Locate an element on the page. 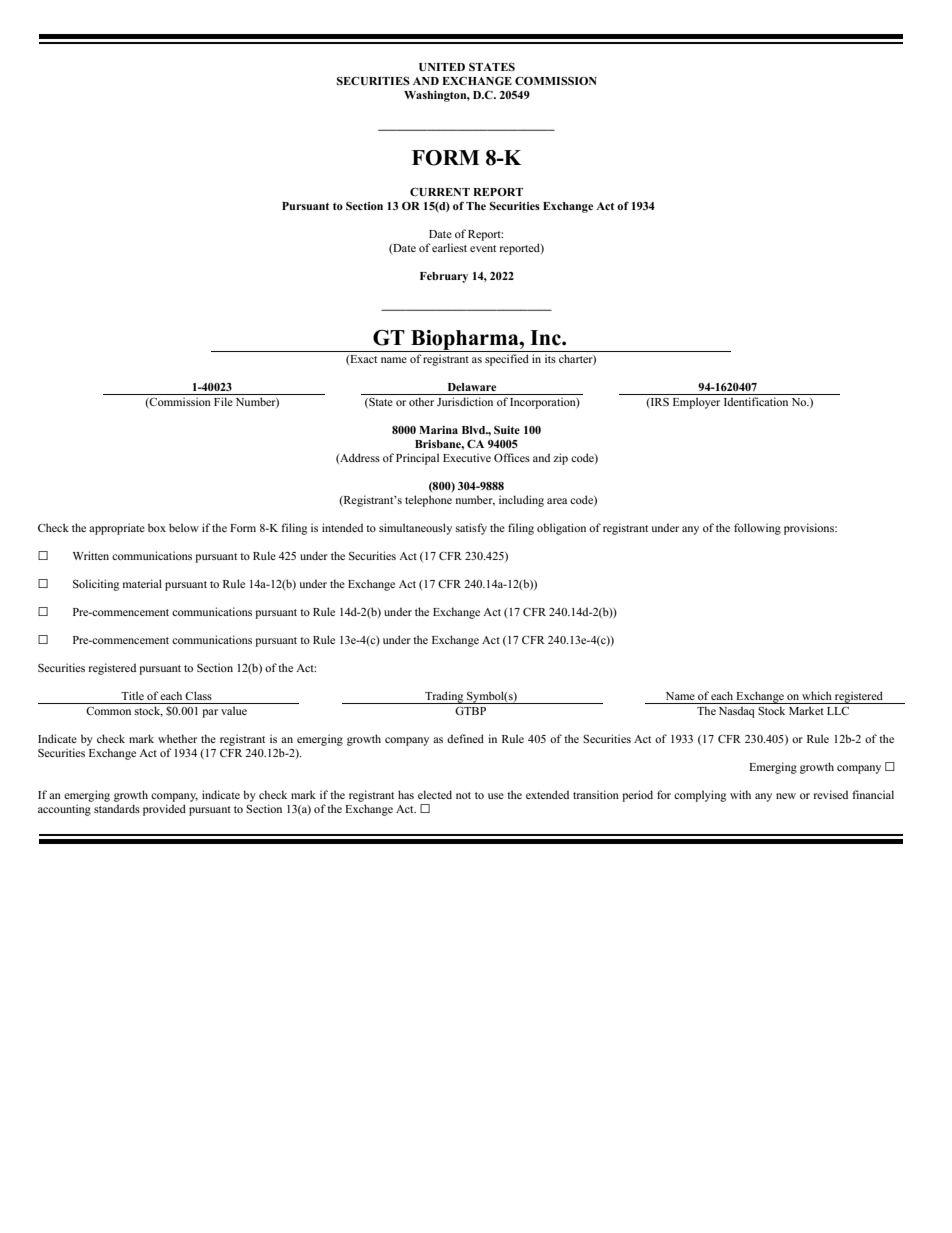 The height and width of the page is (1233, 952). box is located at coordinates (157, 527).
